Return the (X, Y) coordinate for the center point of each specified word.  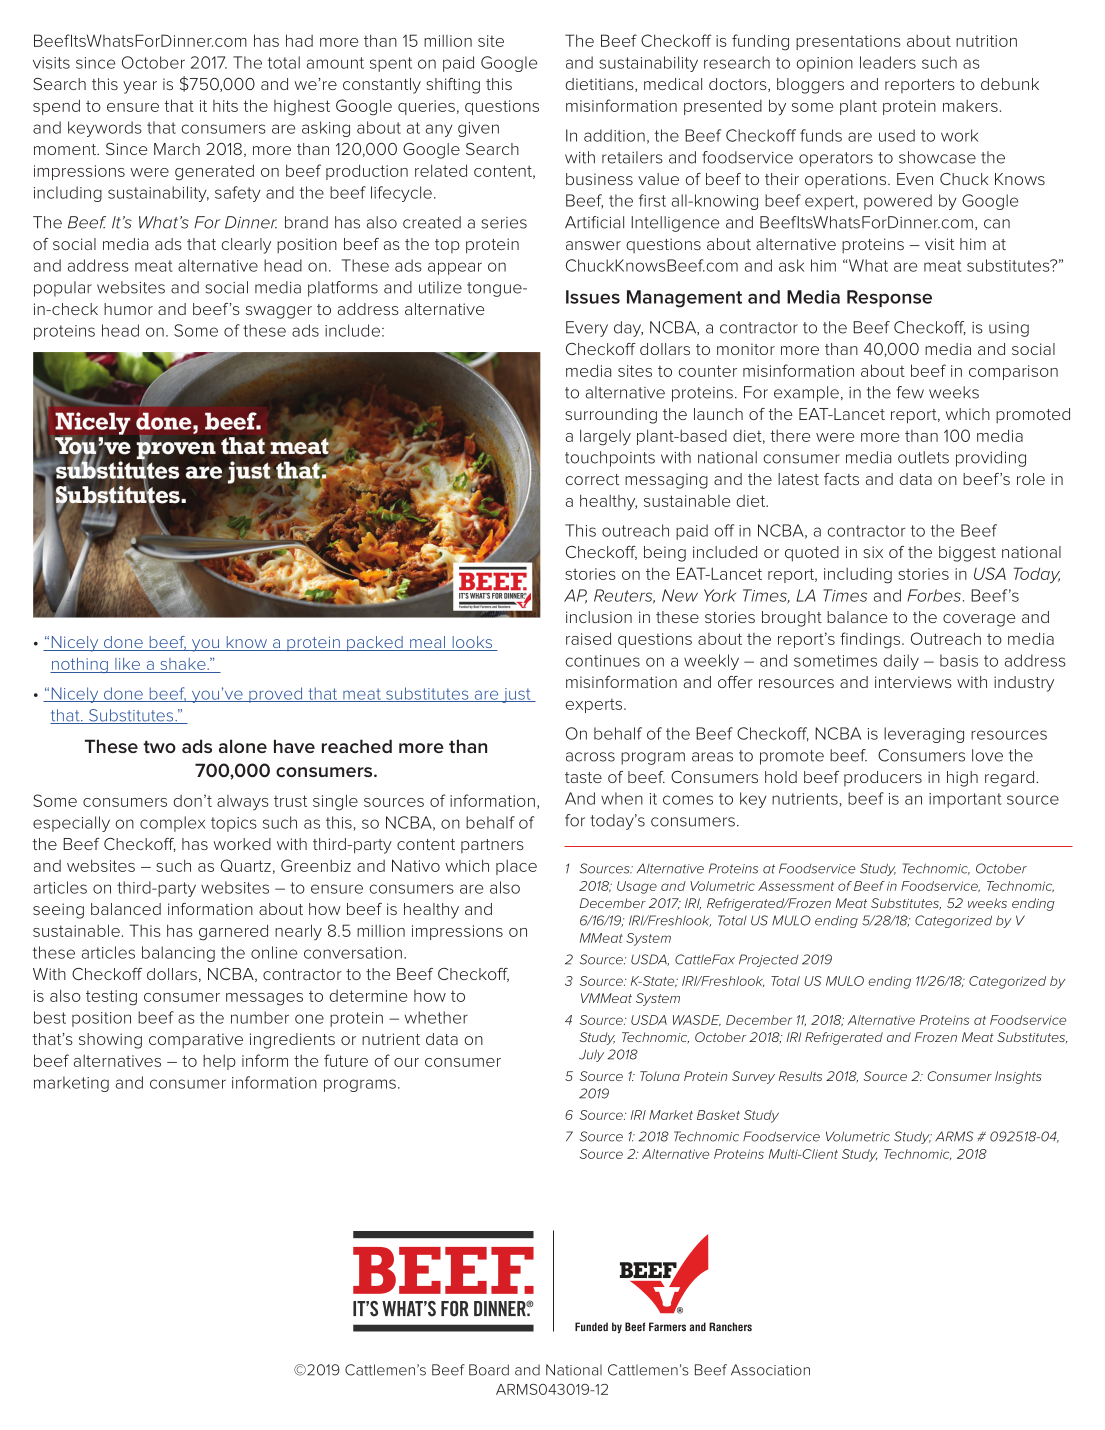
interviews (913, 682)
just (516, 695)
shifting (453, 86)
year (140, 87)
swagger (279, 312)
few (910, 392)
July (591, 1055)
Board (489, 1370)
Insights (1018, 1077)
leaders (888, 62)
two (159, 747)
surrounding (611, 416)
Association (770, 1370)
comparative (196, 1040)
